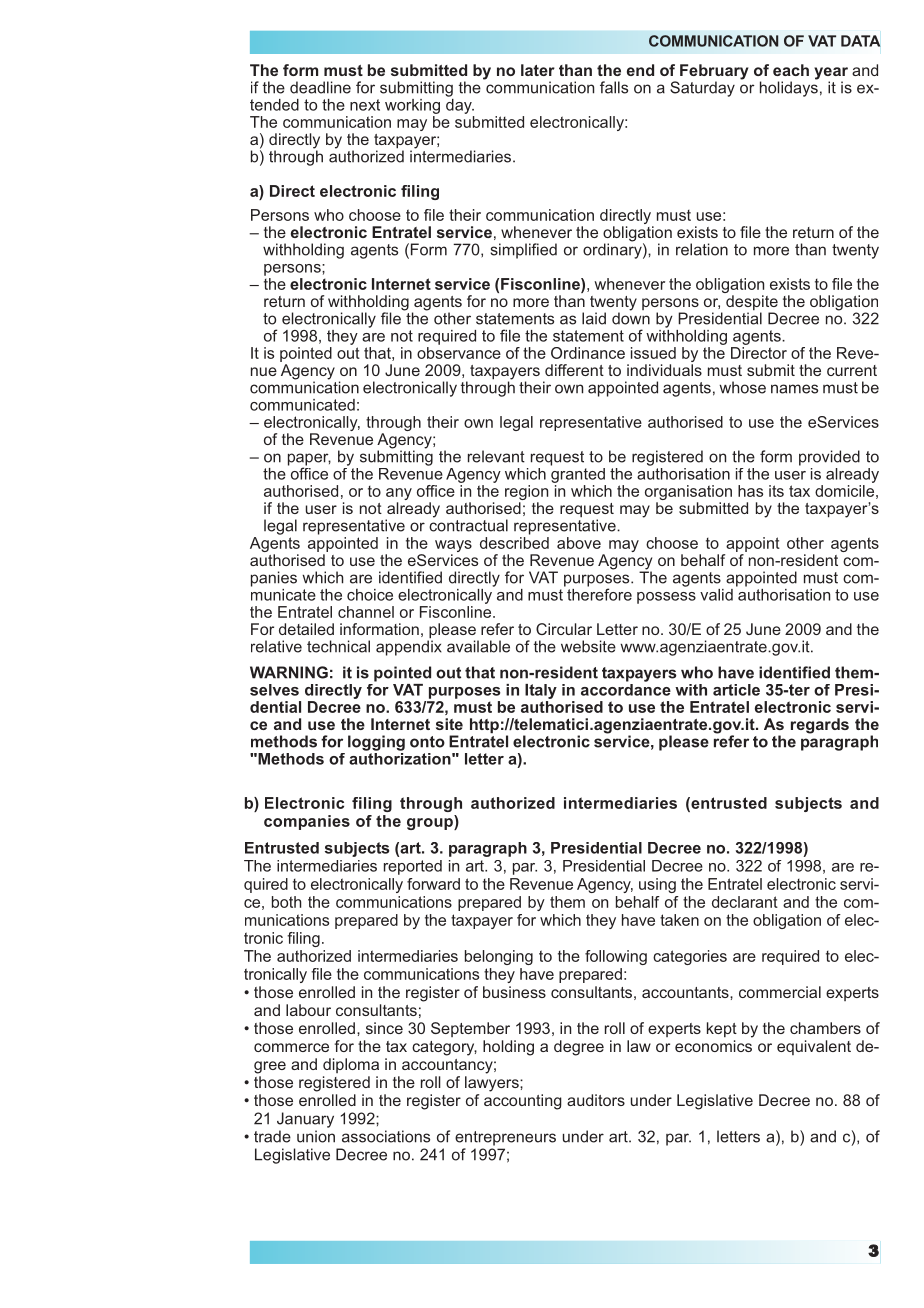  I want to click on Italy, so click(541, 691).
